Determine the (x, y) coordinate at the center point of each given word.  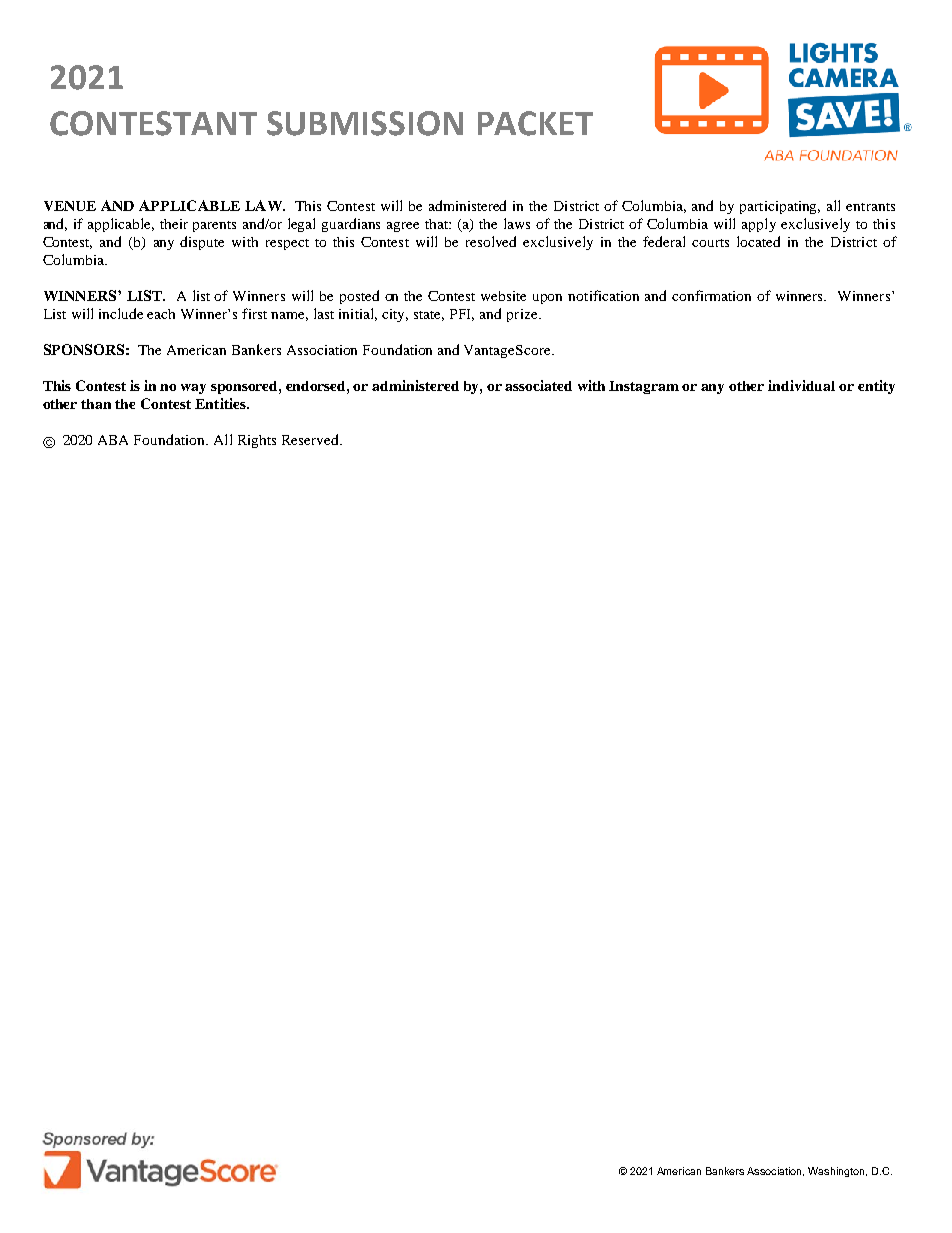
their (174, 224)
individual (801, 385)
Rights (257, 441)
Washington (837, 1172)
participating (780, 207)
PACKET (535, 123)
